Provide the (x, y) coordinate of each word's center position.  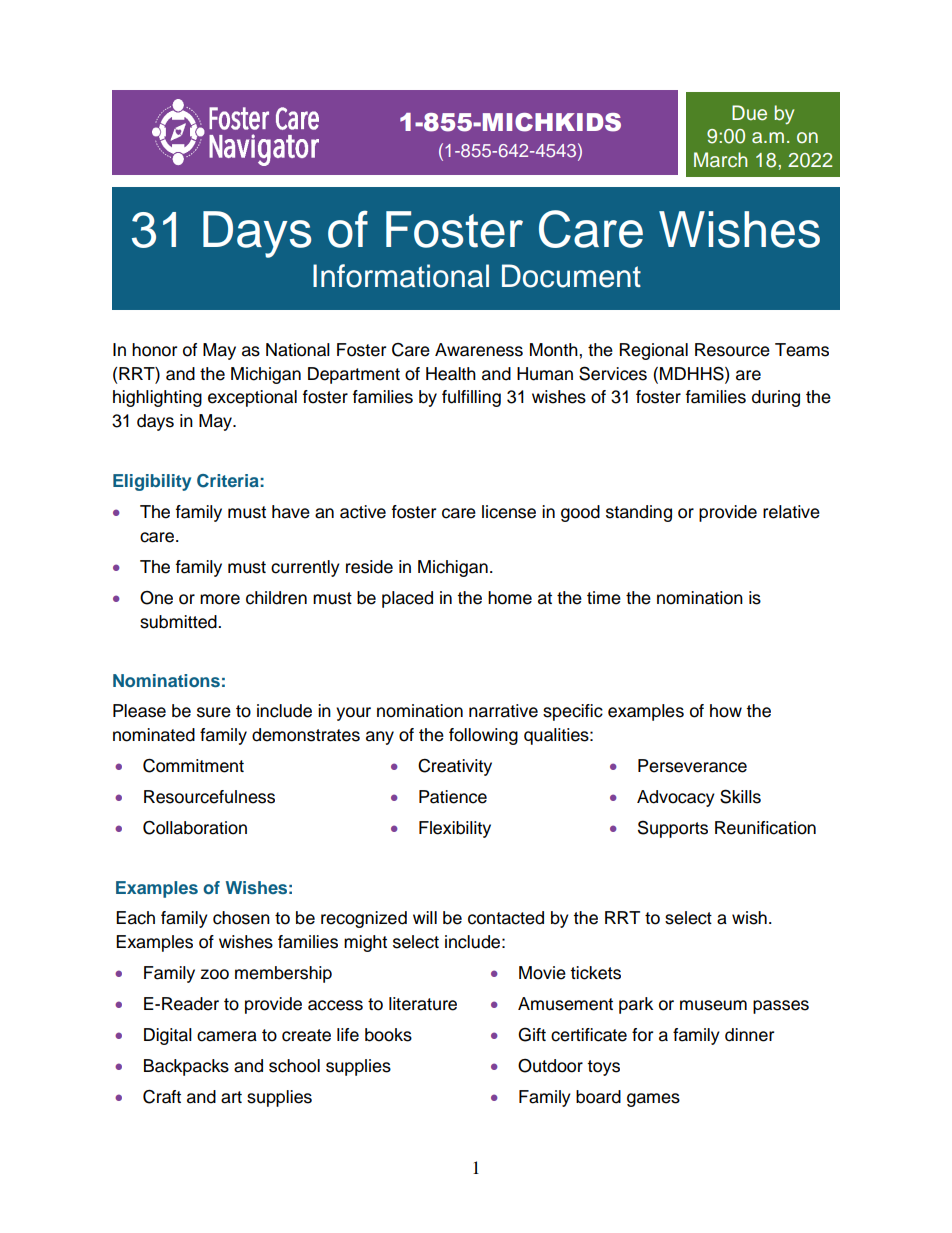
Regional (653, 351)
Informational (401, 276)
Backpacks (186, 1067)
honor (154, 350)
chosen (241, 918)
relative (791, 512)
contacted (506, 918)
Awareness (479, 350)
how (726, 711)
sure (214, 712)
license (509, 512)
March (720, 160)
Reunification (765, 828)
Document (571, 276)
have (291, 512)
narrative (503, 711)
